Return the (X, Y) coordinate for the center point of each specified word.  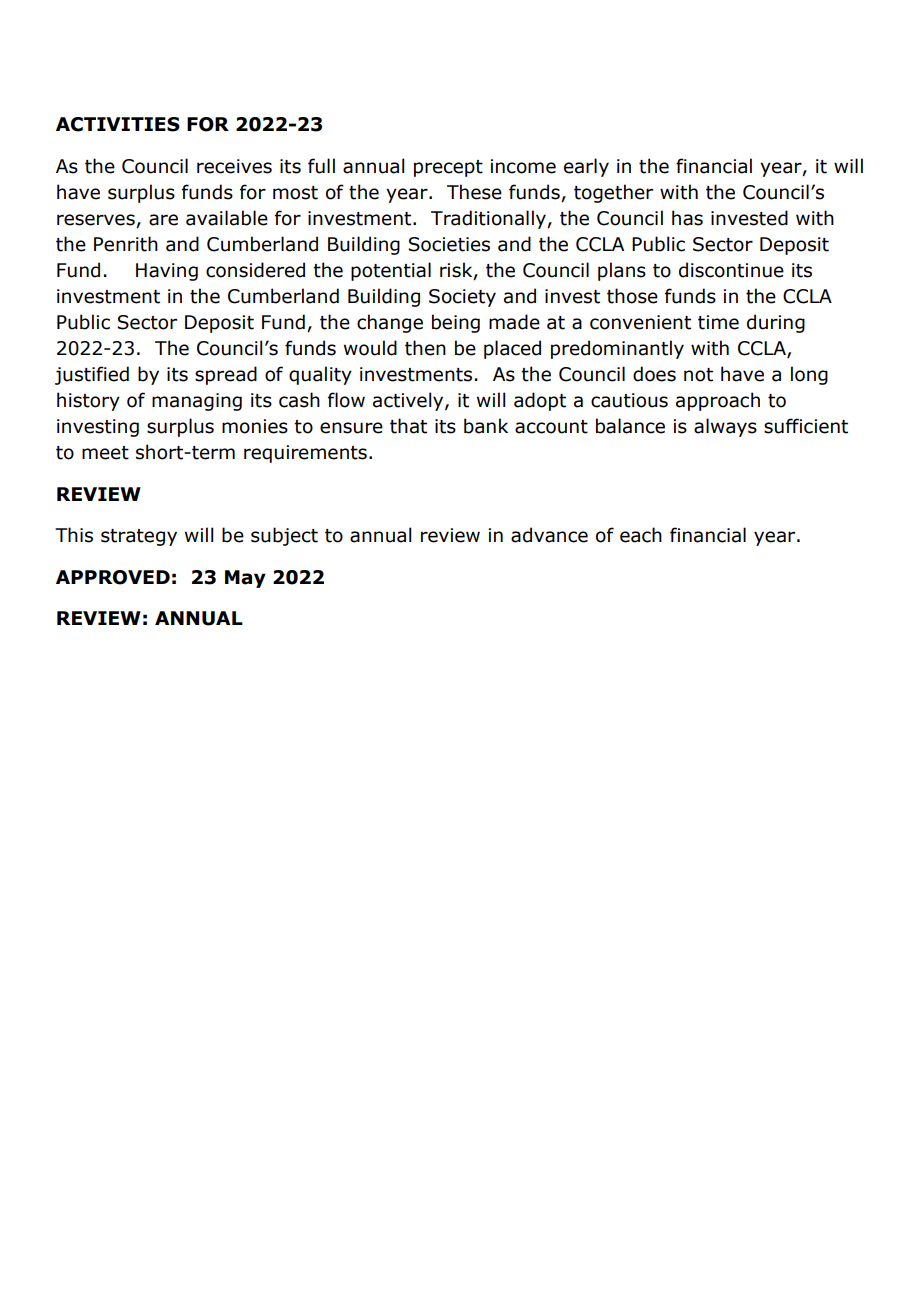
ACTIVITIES (118, 124)
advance (549, 535)
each (641, 535)
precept (448, 168)
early (586, 167)
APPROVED (113, 577)
